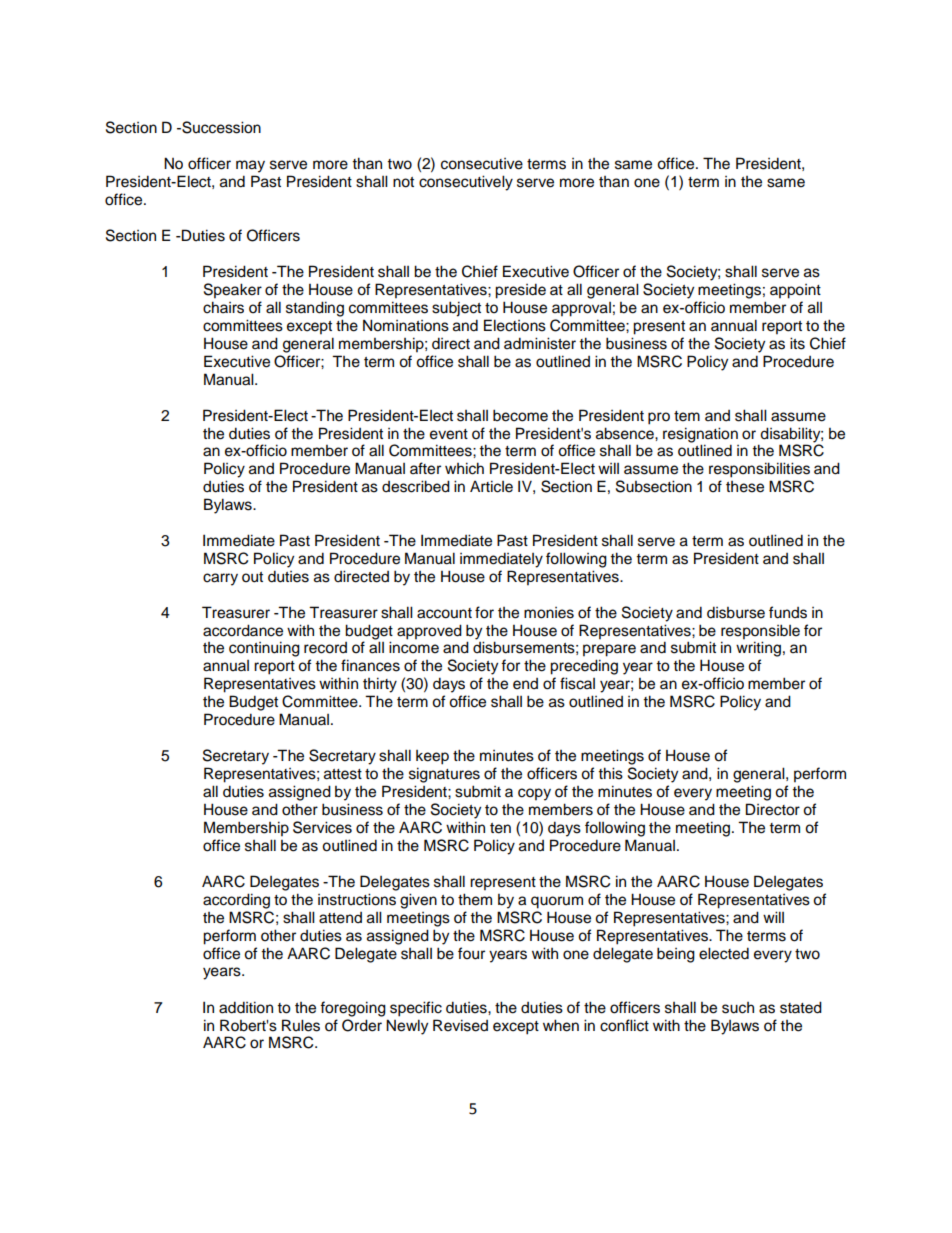  What do you see at coordinates (610, 773) in the screenshot?
I see `this` at bounding box center [610, 773].
